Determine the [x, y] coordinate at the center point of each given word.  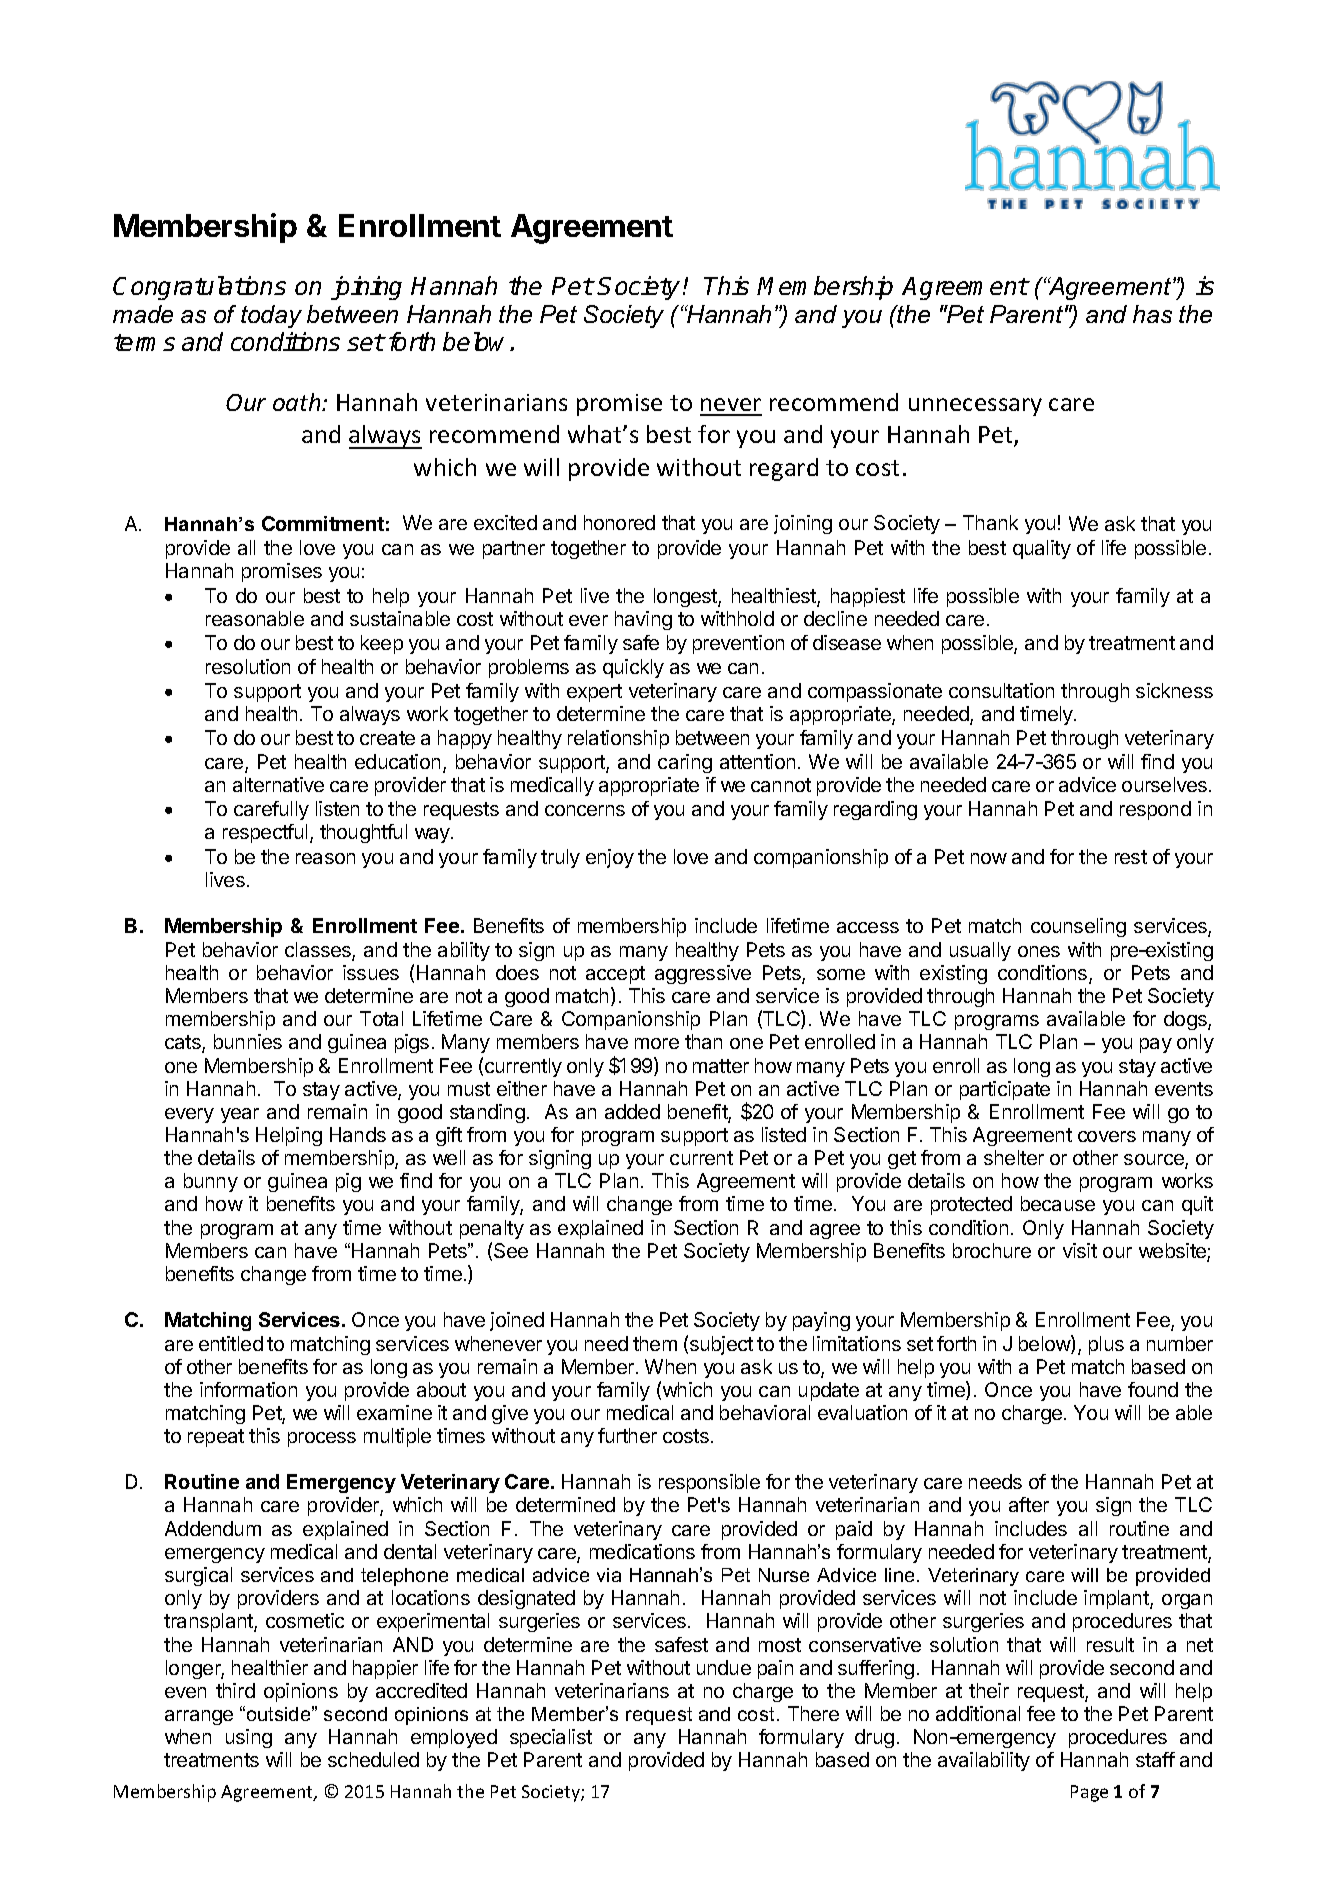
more [657, 1043]
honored [619, 522]
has [1152, 314]
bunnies [248, 1041]
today [271, 316]
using [249, 1738]
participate [1005, 1090]
